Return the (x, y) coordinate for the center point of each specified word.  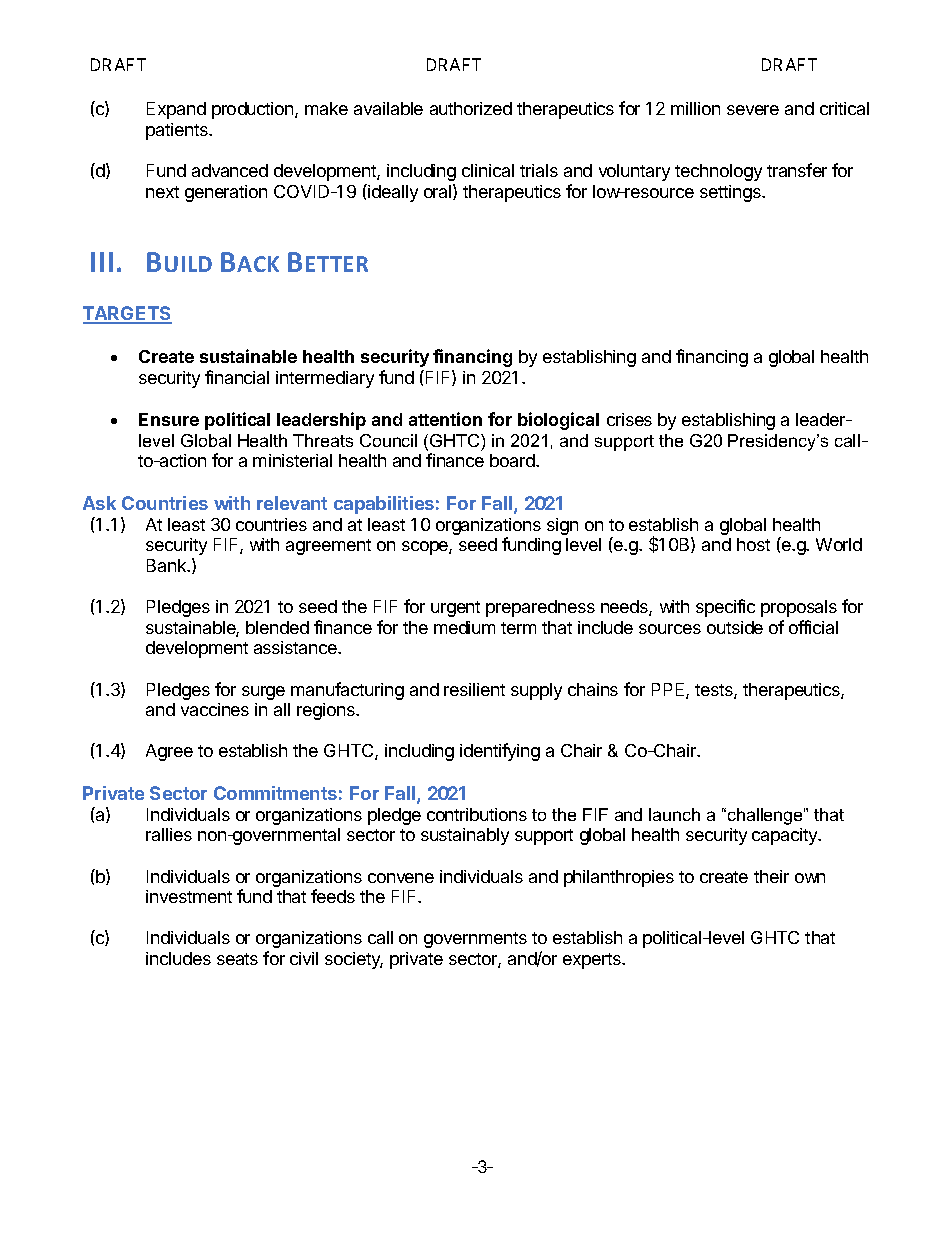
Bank (168, 565)
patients (178, 131)
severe (753, 110)
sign (562, 526)
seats (237, 959)
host (753, 544)
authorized (471, 108)
